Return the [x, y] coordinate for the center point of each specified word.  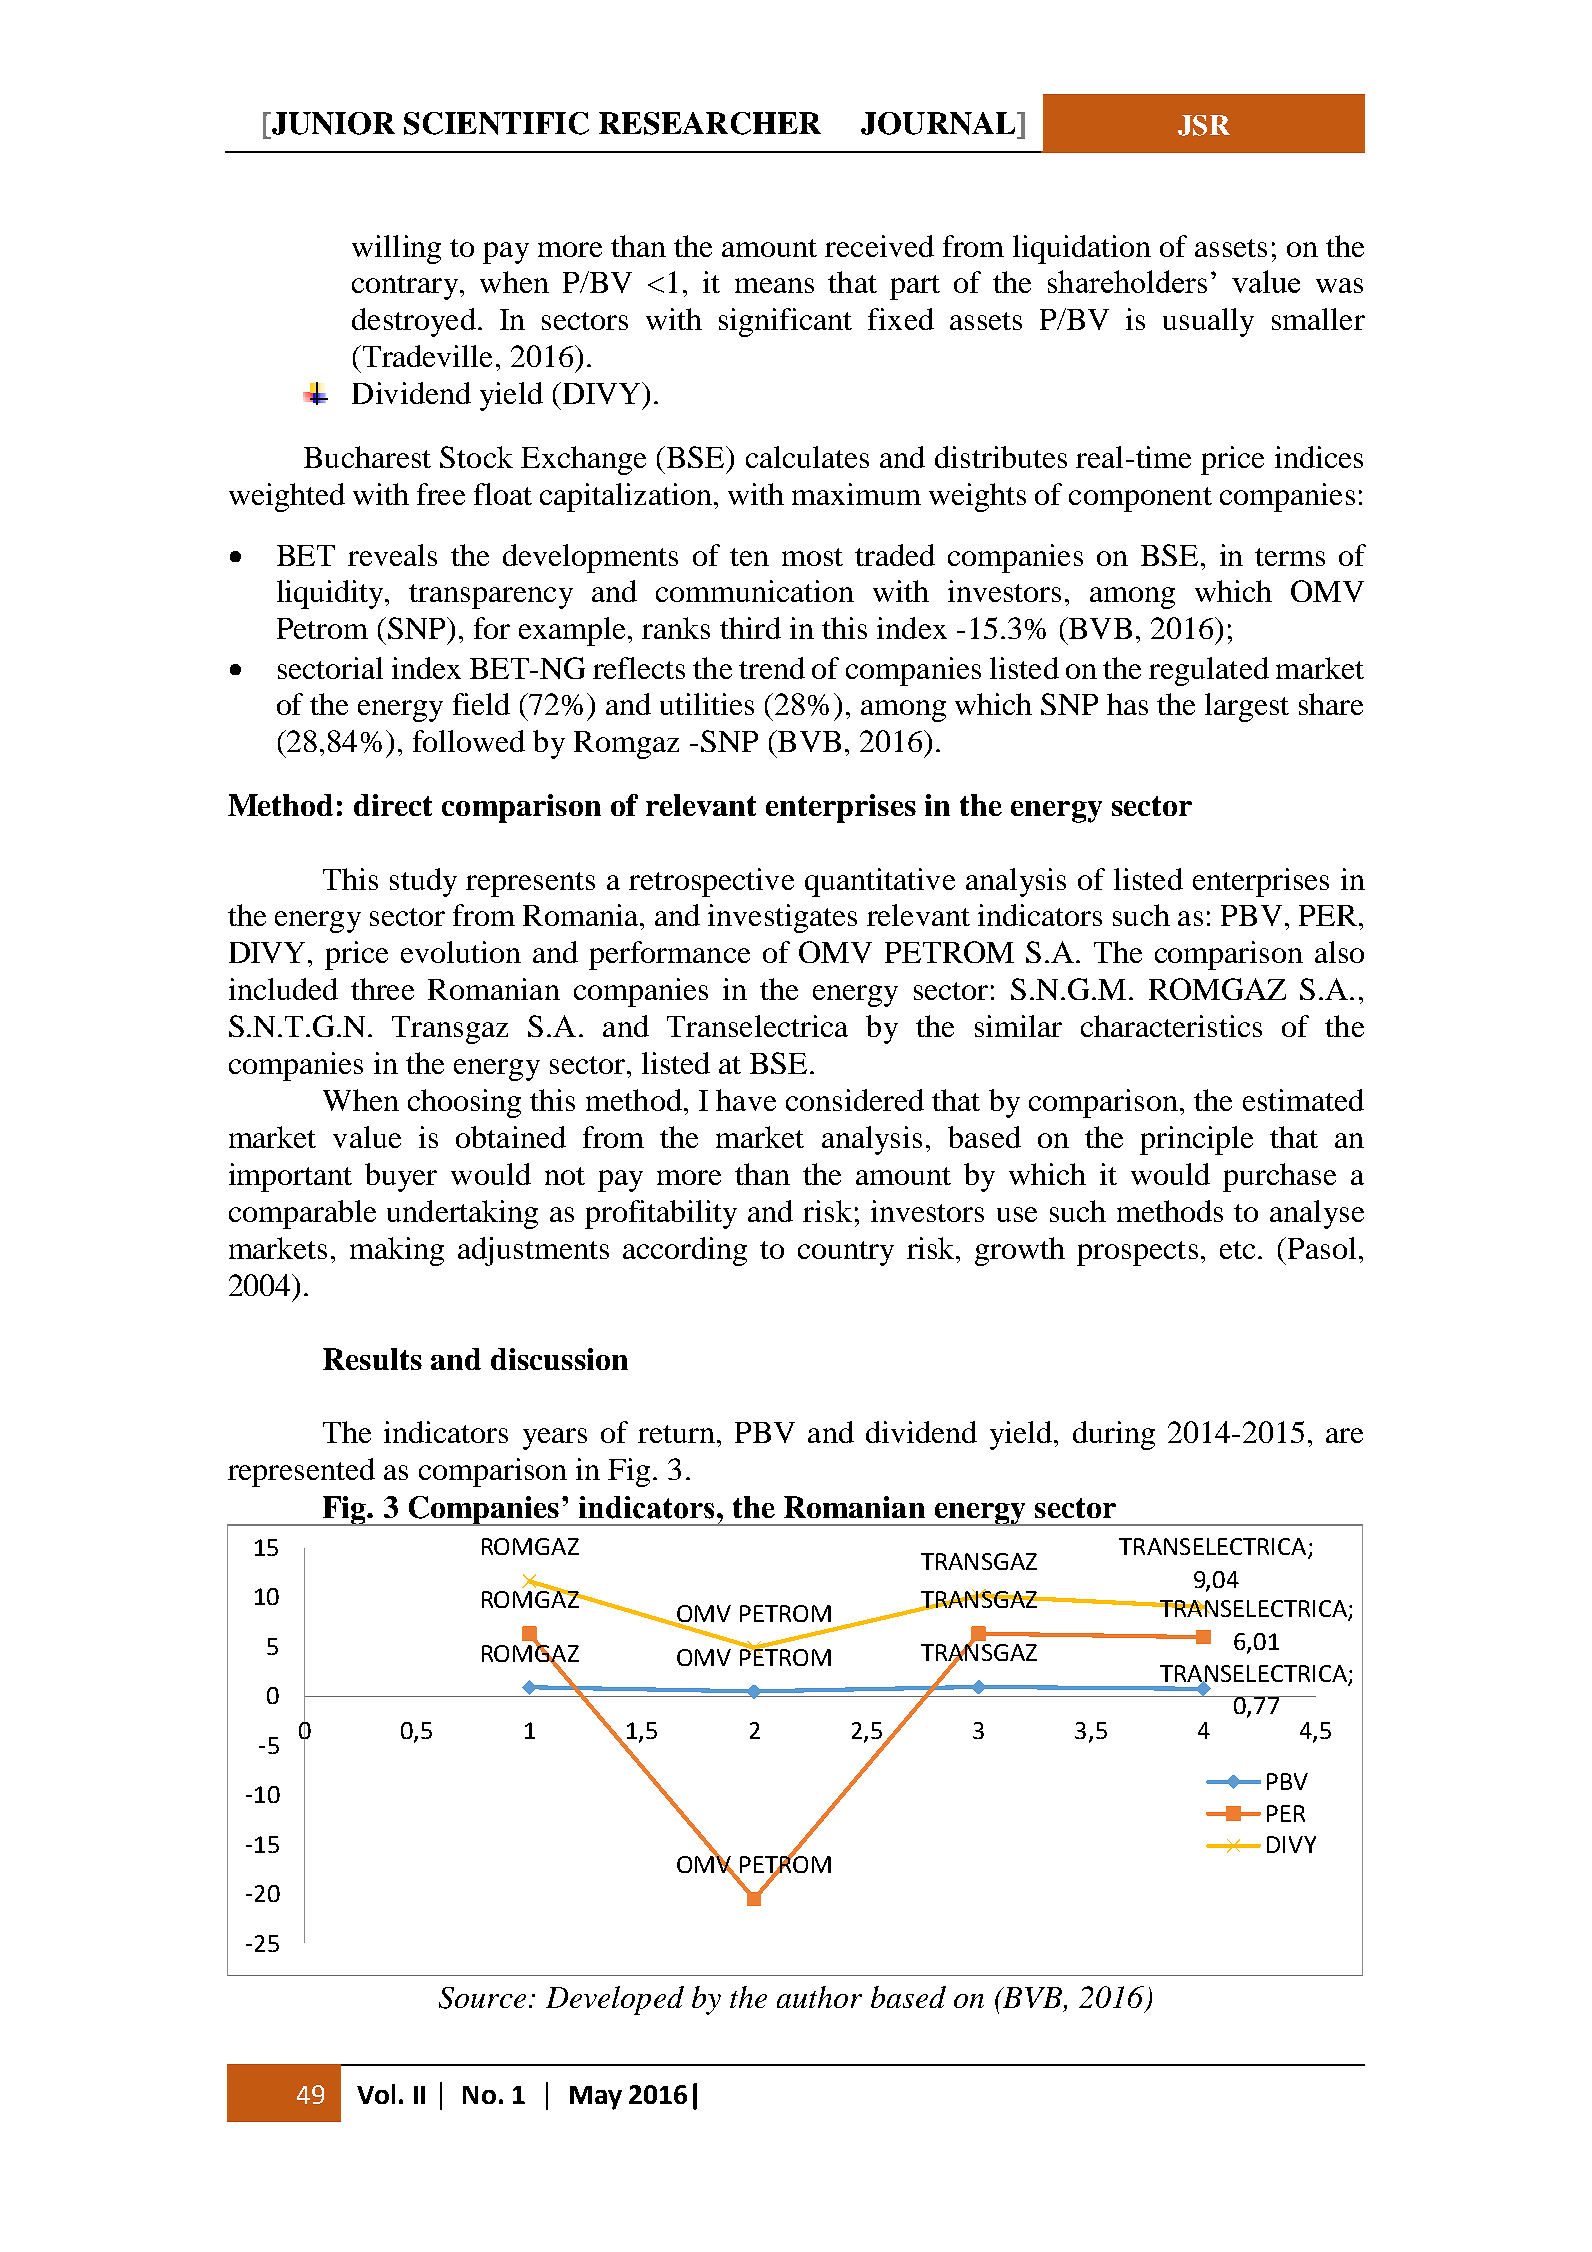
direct [393, 805]
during [1114, 1435]
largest [1247, 707]
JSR [1204, 125]
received [879, 246]
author [819, 1997]
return [676, 1434]
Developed [615, 2000]
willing [396, 249]
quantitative [880, 882]
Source [482, 1998]
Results [372, 1359]
